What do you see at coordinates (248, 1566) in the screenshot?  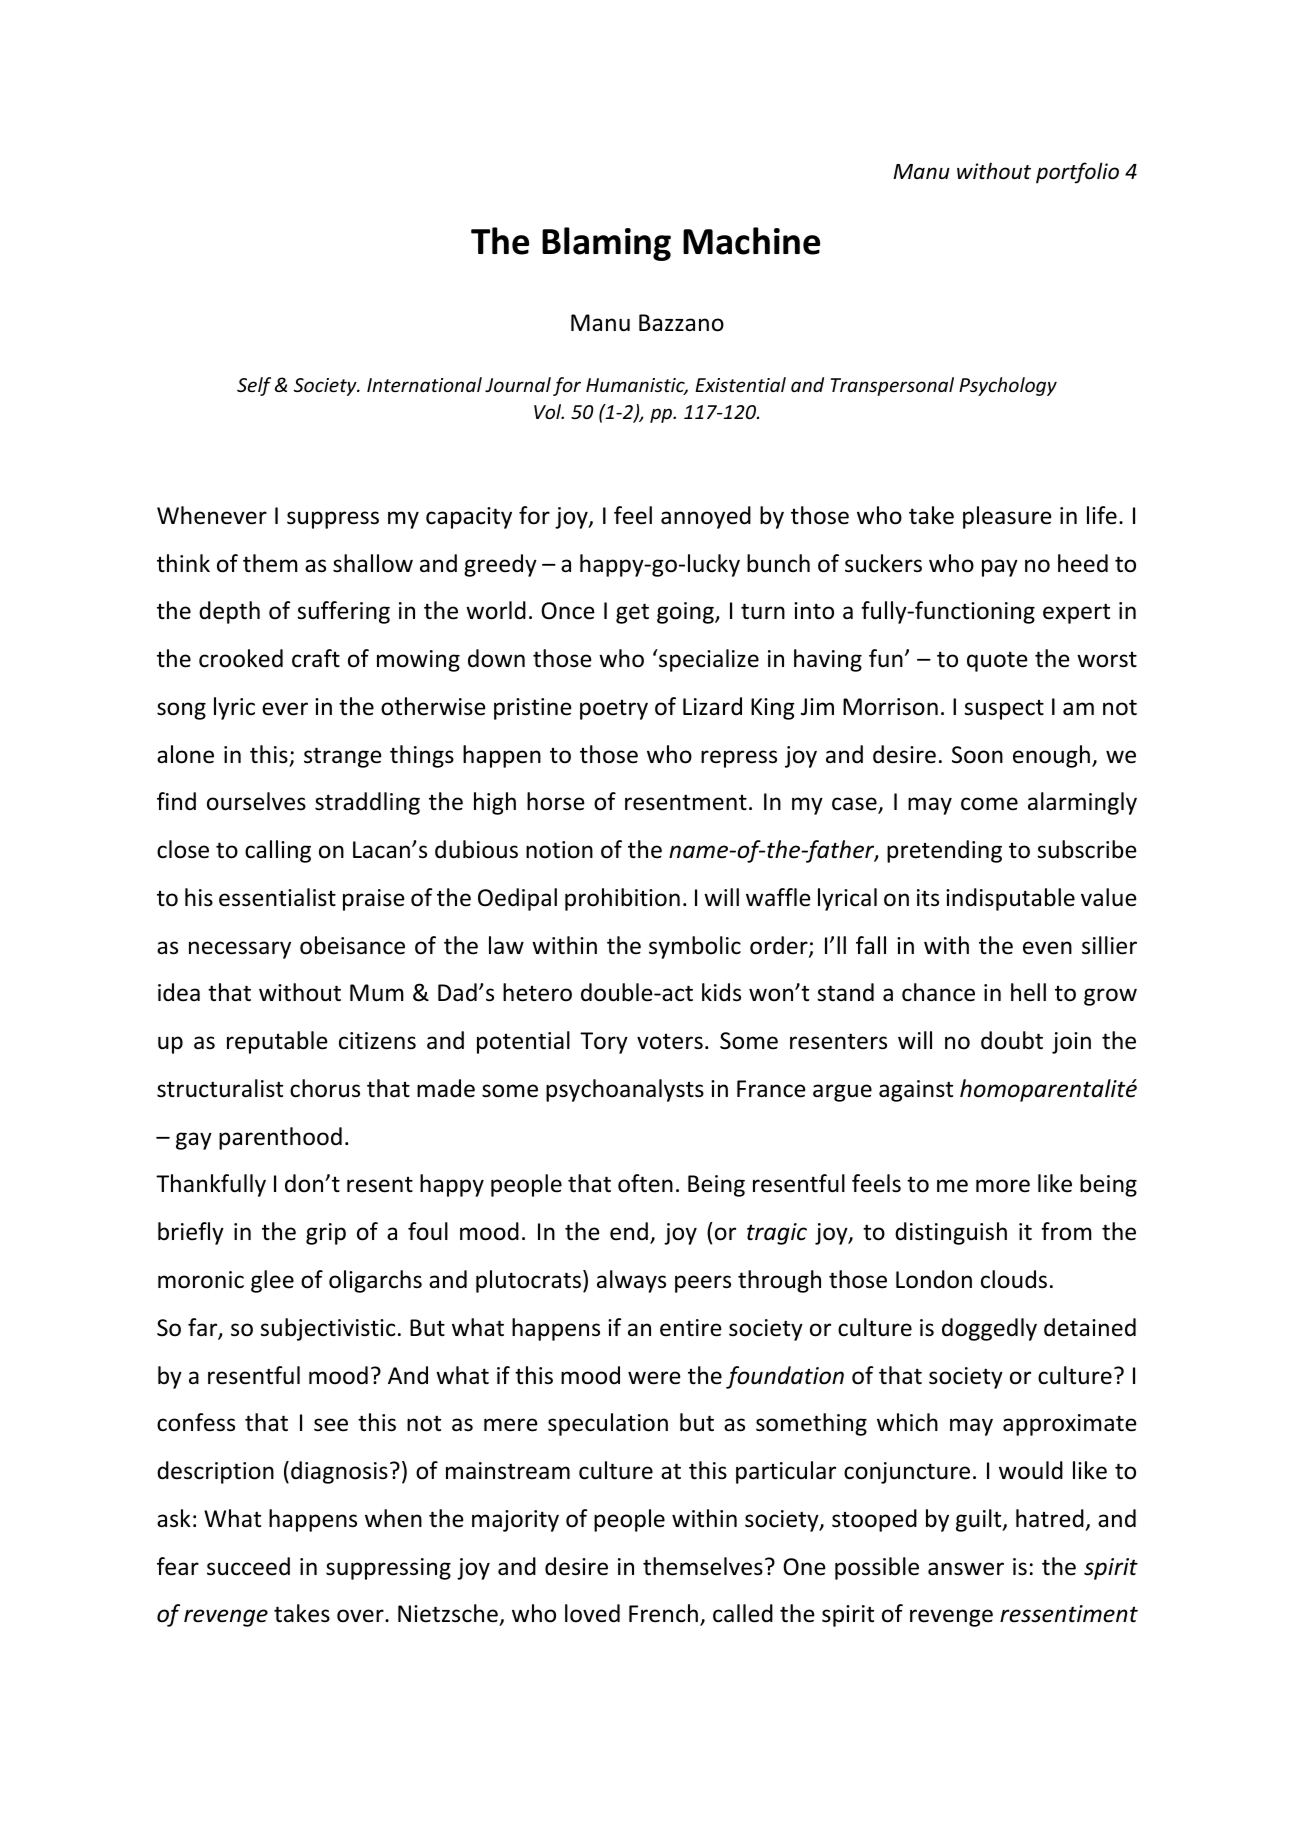 I see `succeed` at bounding box center [248, 1566].
